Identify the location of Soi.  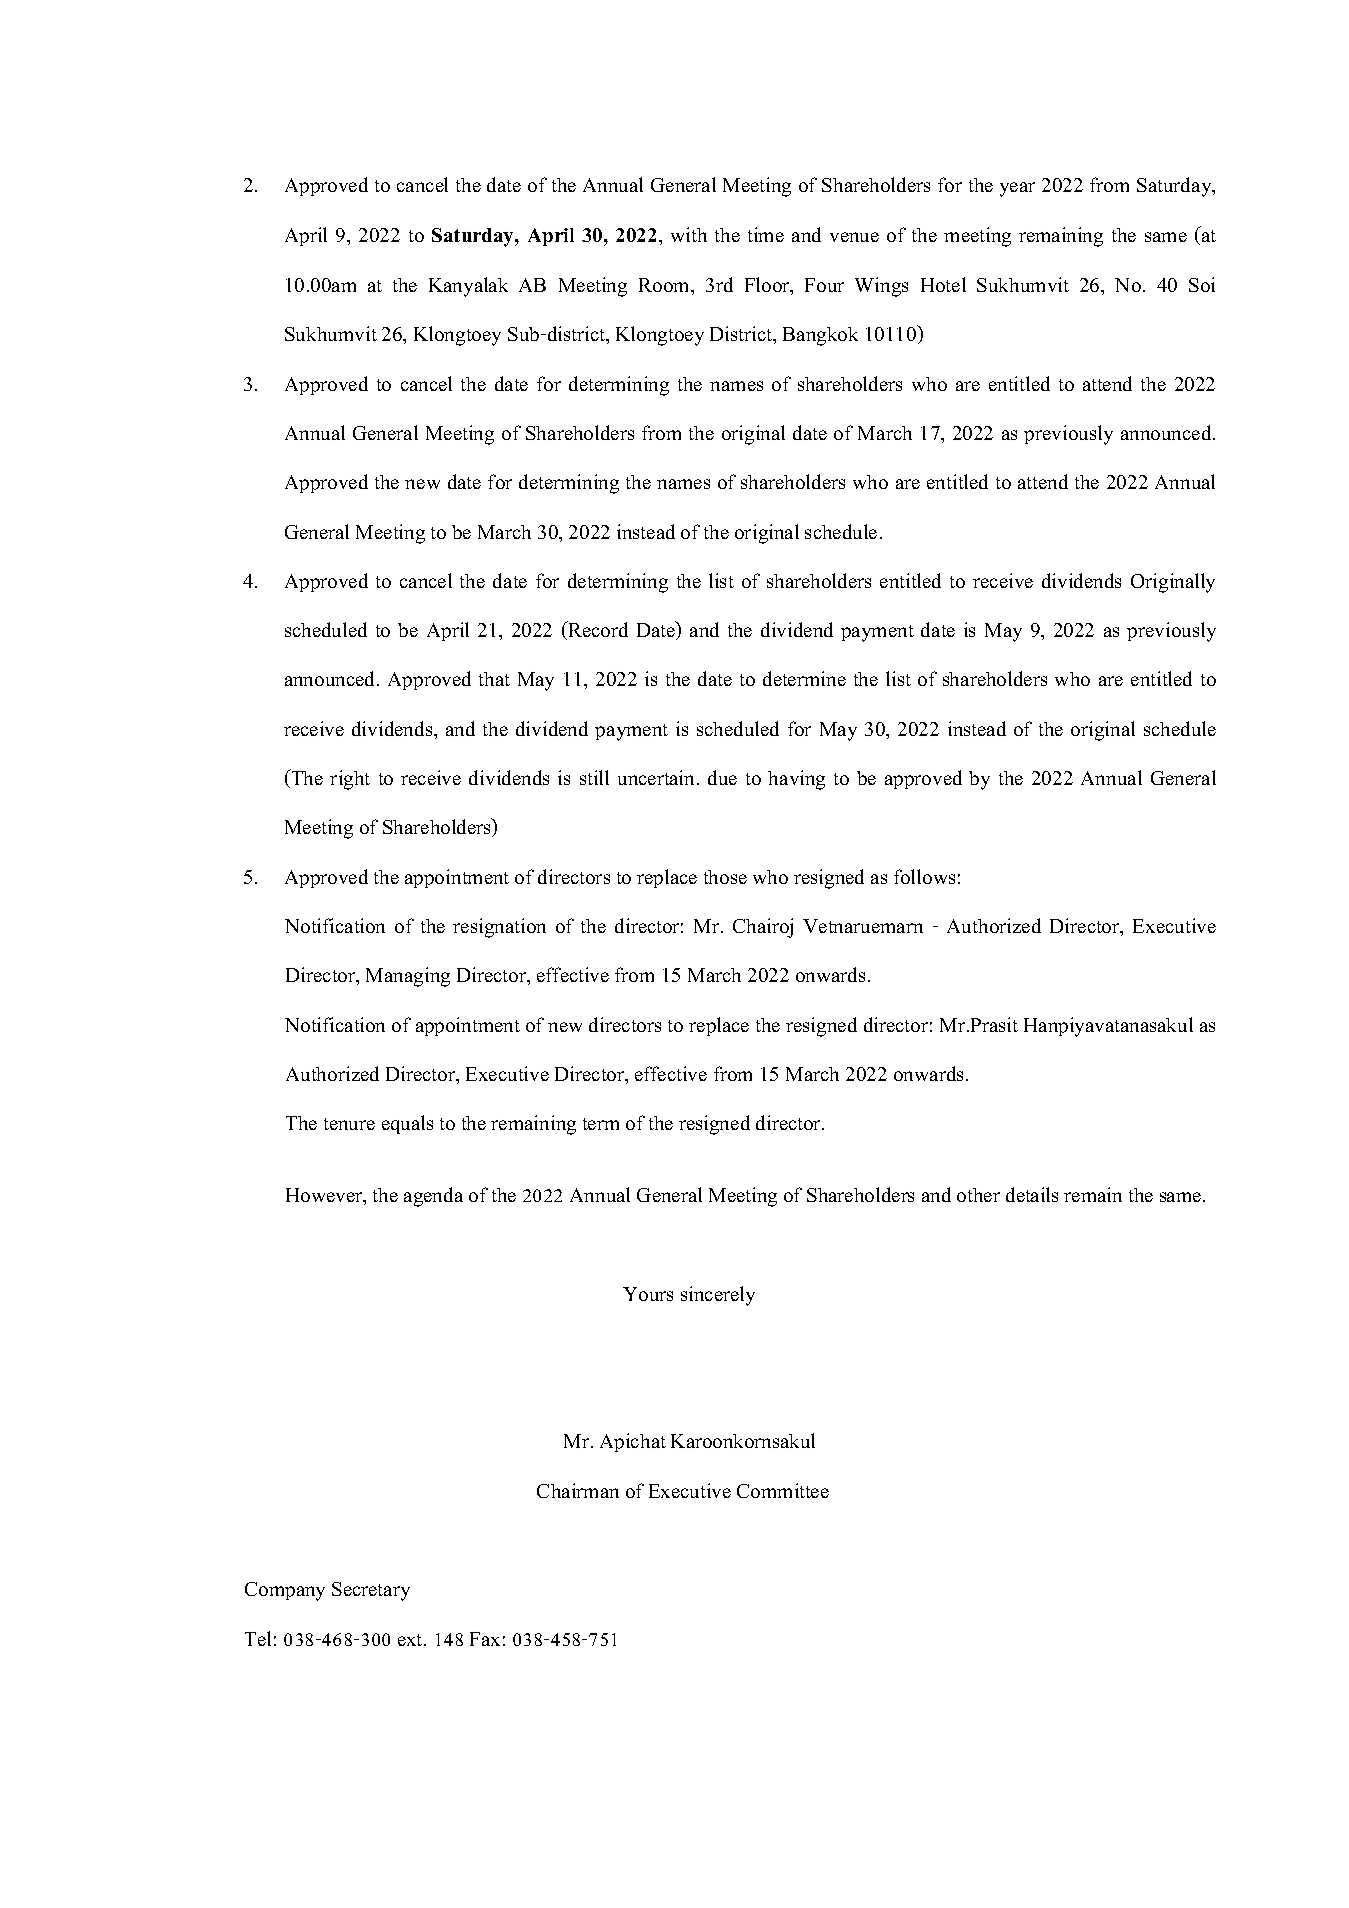
(1202, 284).
